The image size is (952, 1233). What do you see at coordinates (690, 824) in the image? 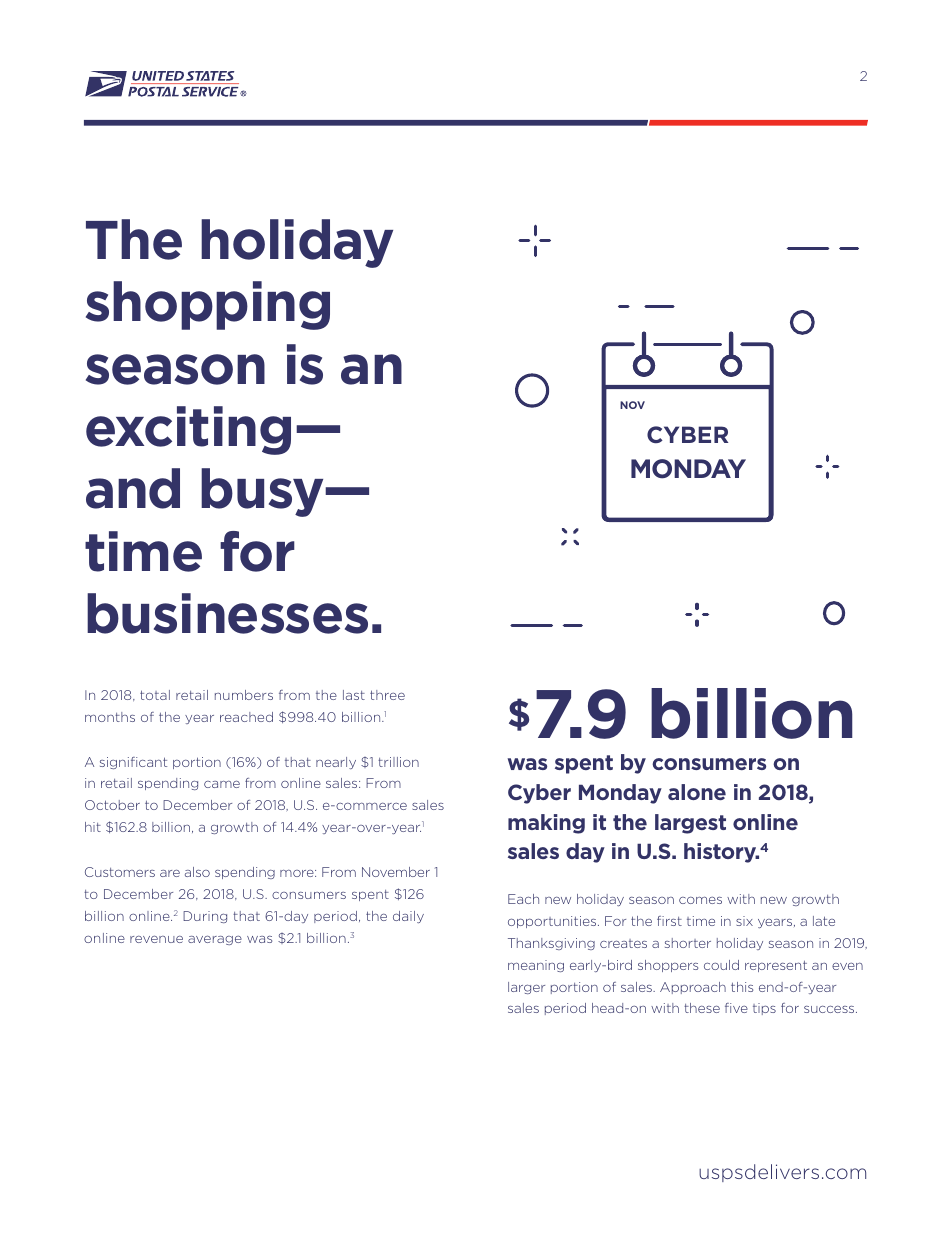
I see `largest` at bounding box center [690, 824].
